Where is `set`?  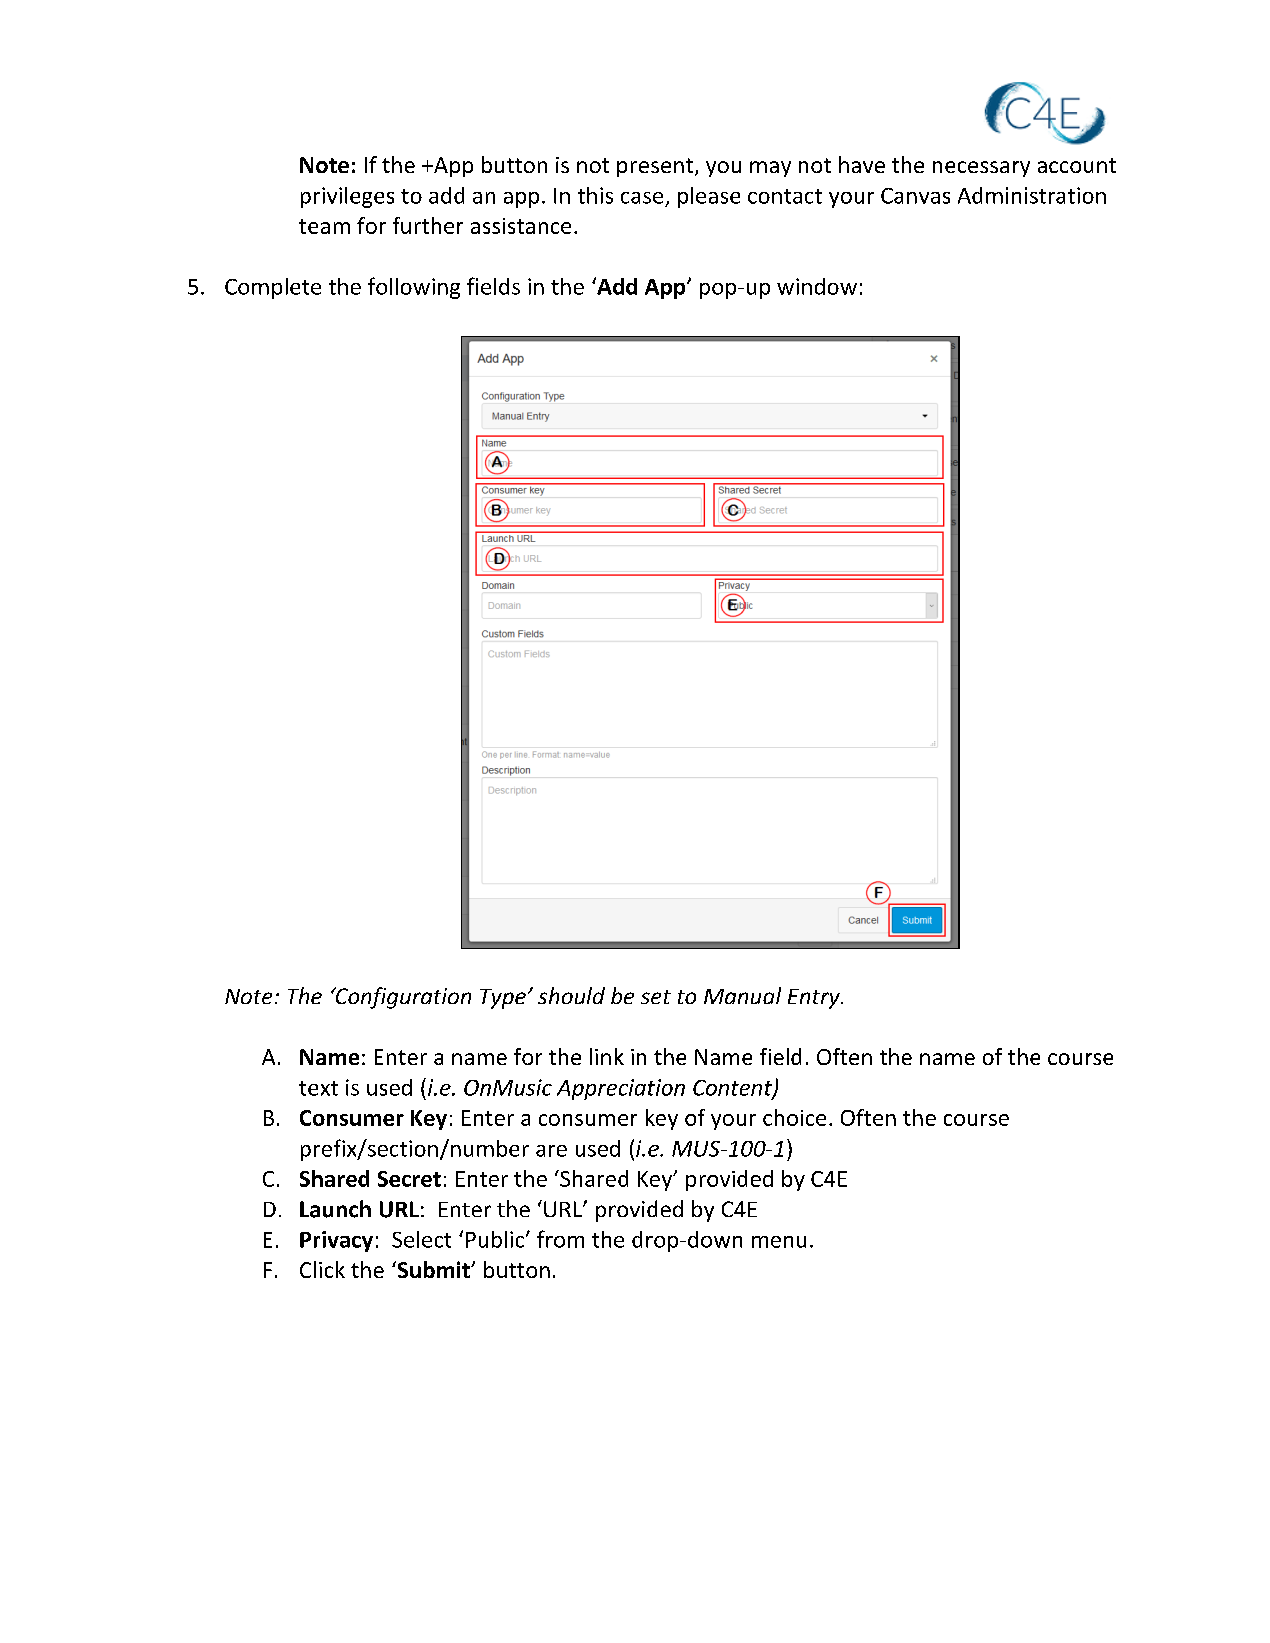 set is located at coordinates (656, 997).
